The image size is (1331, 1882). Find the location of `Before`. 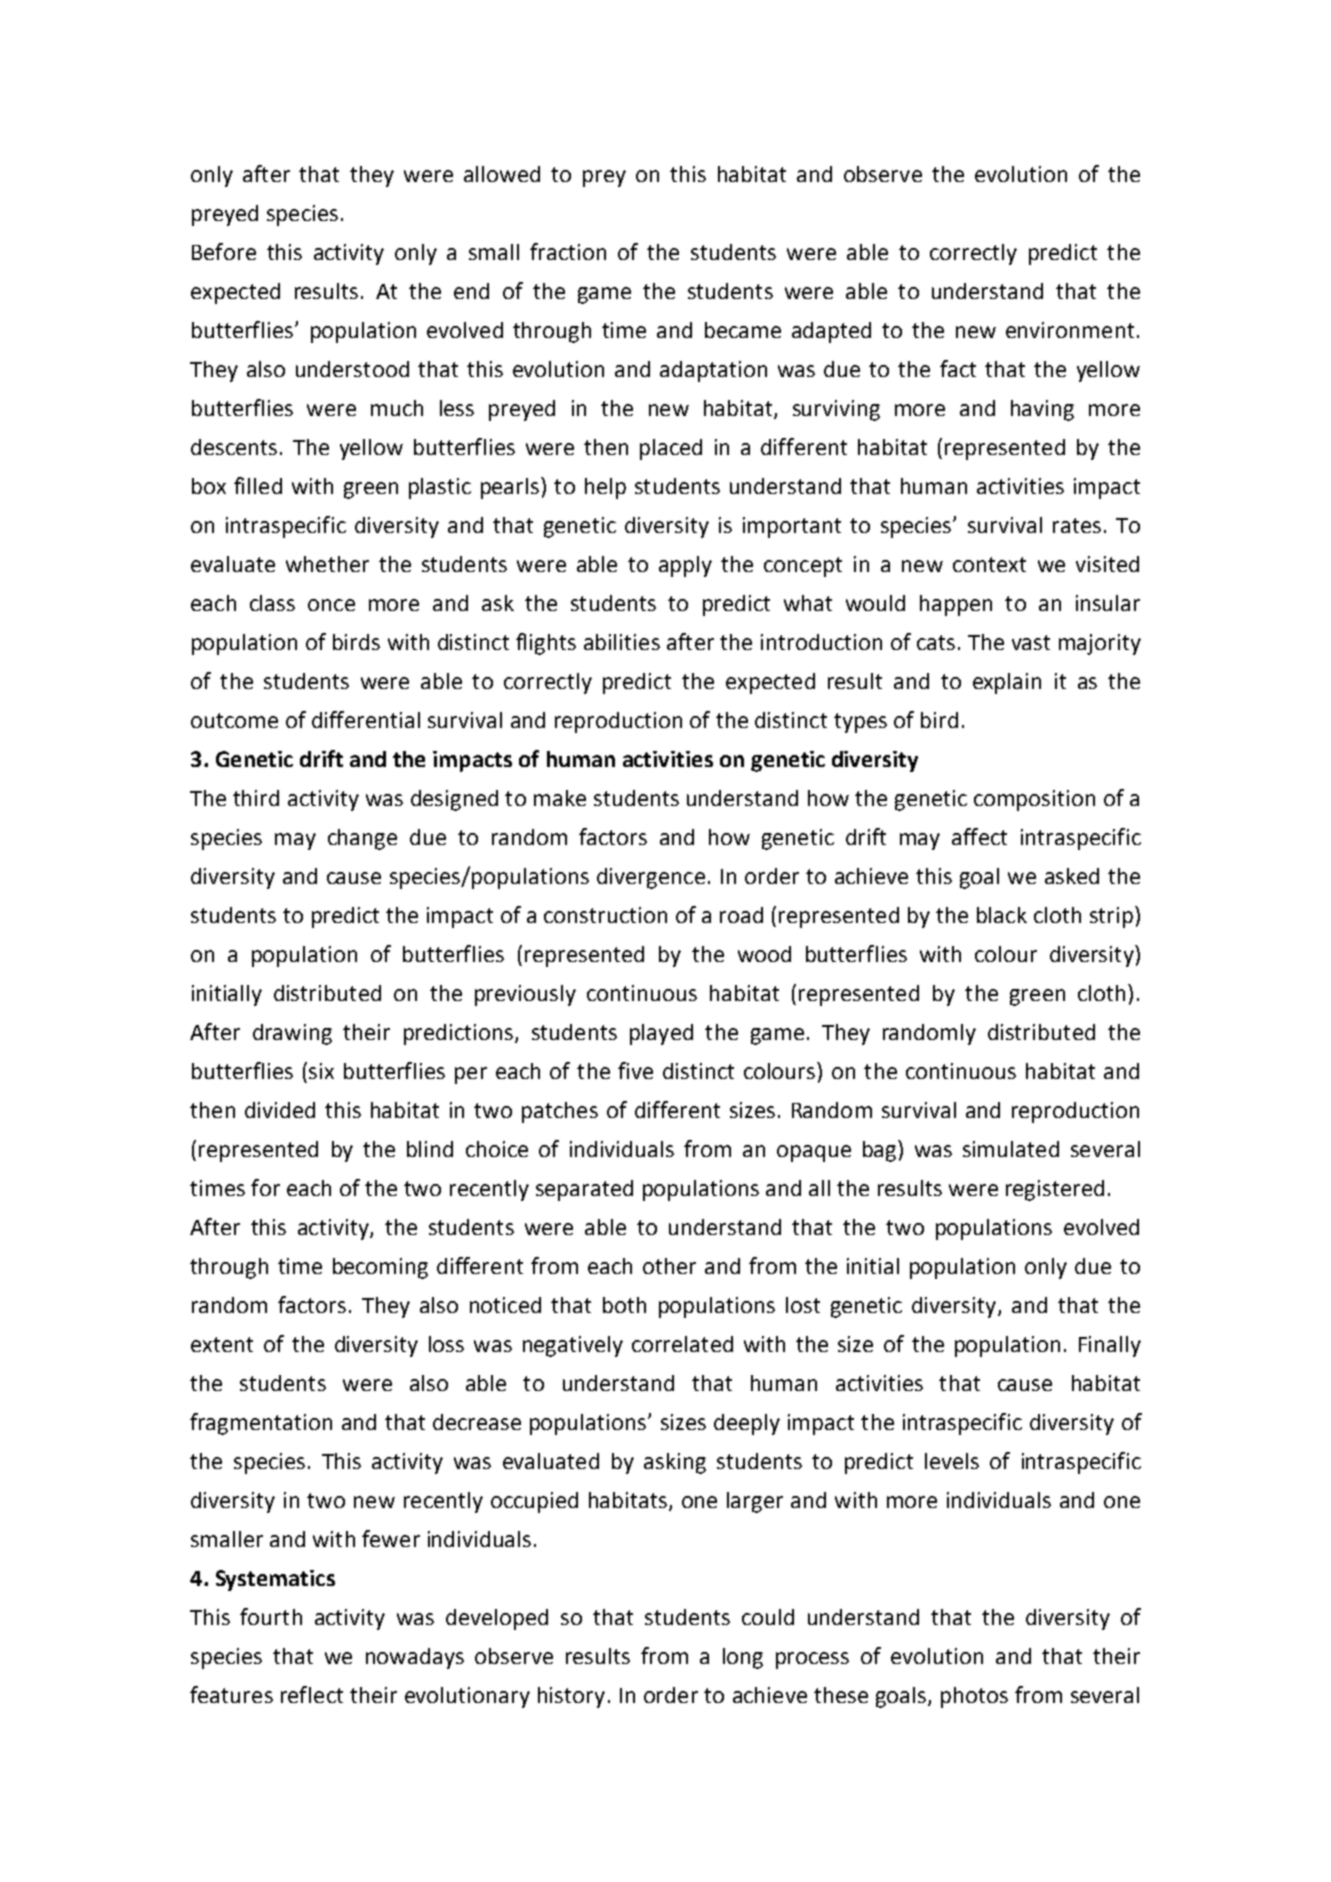

Before is located at coordinates (224, 251).
